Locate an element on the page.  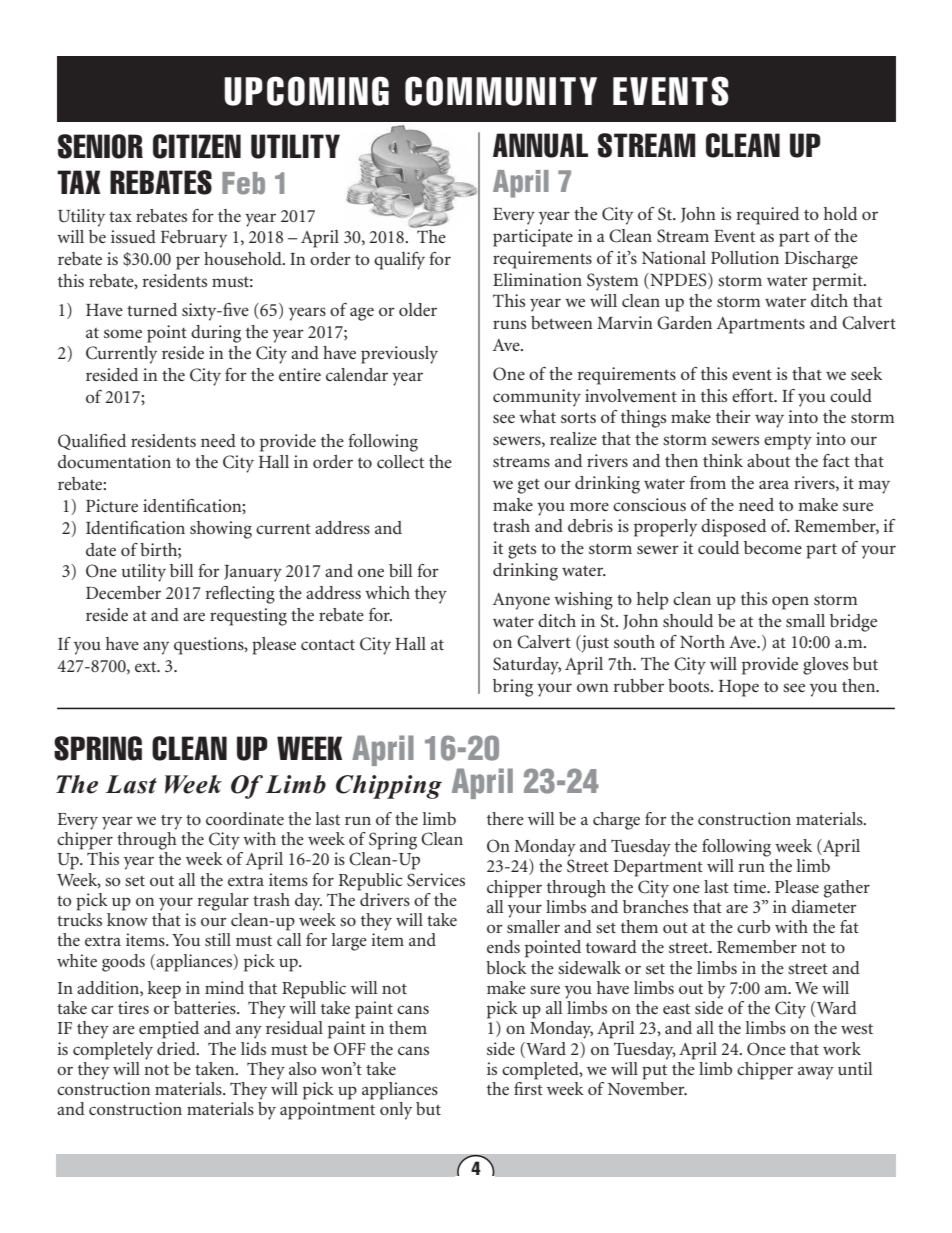
required is located at coordinates (768, 216).
